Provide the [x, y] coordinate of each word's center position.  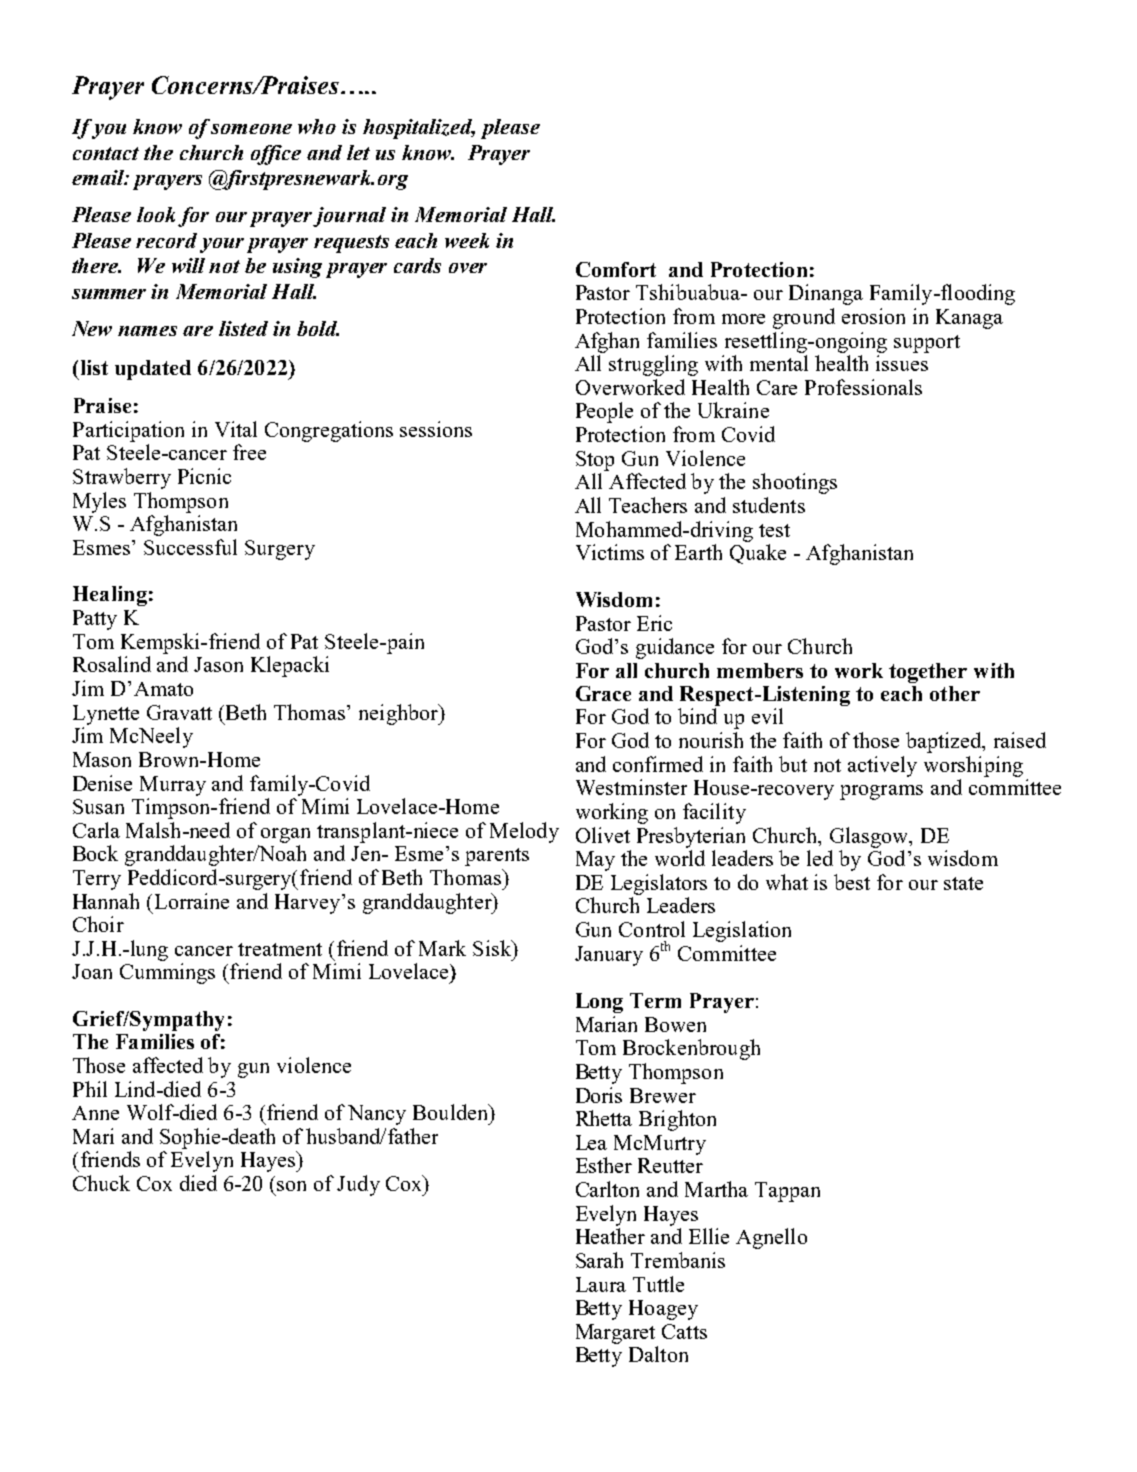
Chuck [101, 1183]
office [276, 155]
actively [882, 766]
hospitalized [419, 129]
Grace [603, 693]
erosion [873, 316]
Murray [173, 786]
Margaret [615, 1334]
